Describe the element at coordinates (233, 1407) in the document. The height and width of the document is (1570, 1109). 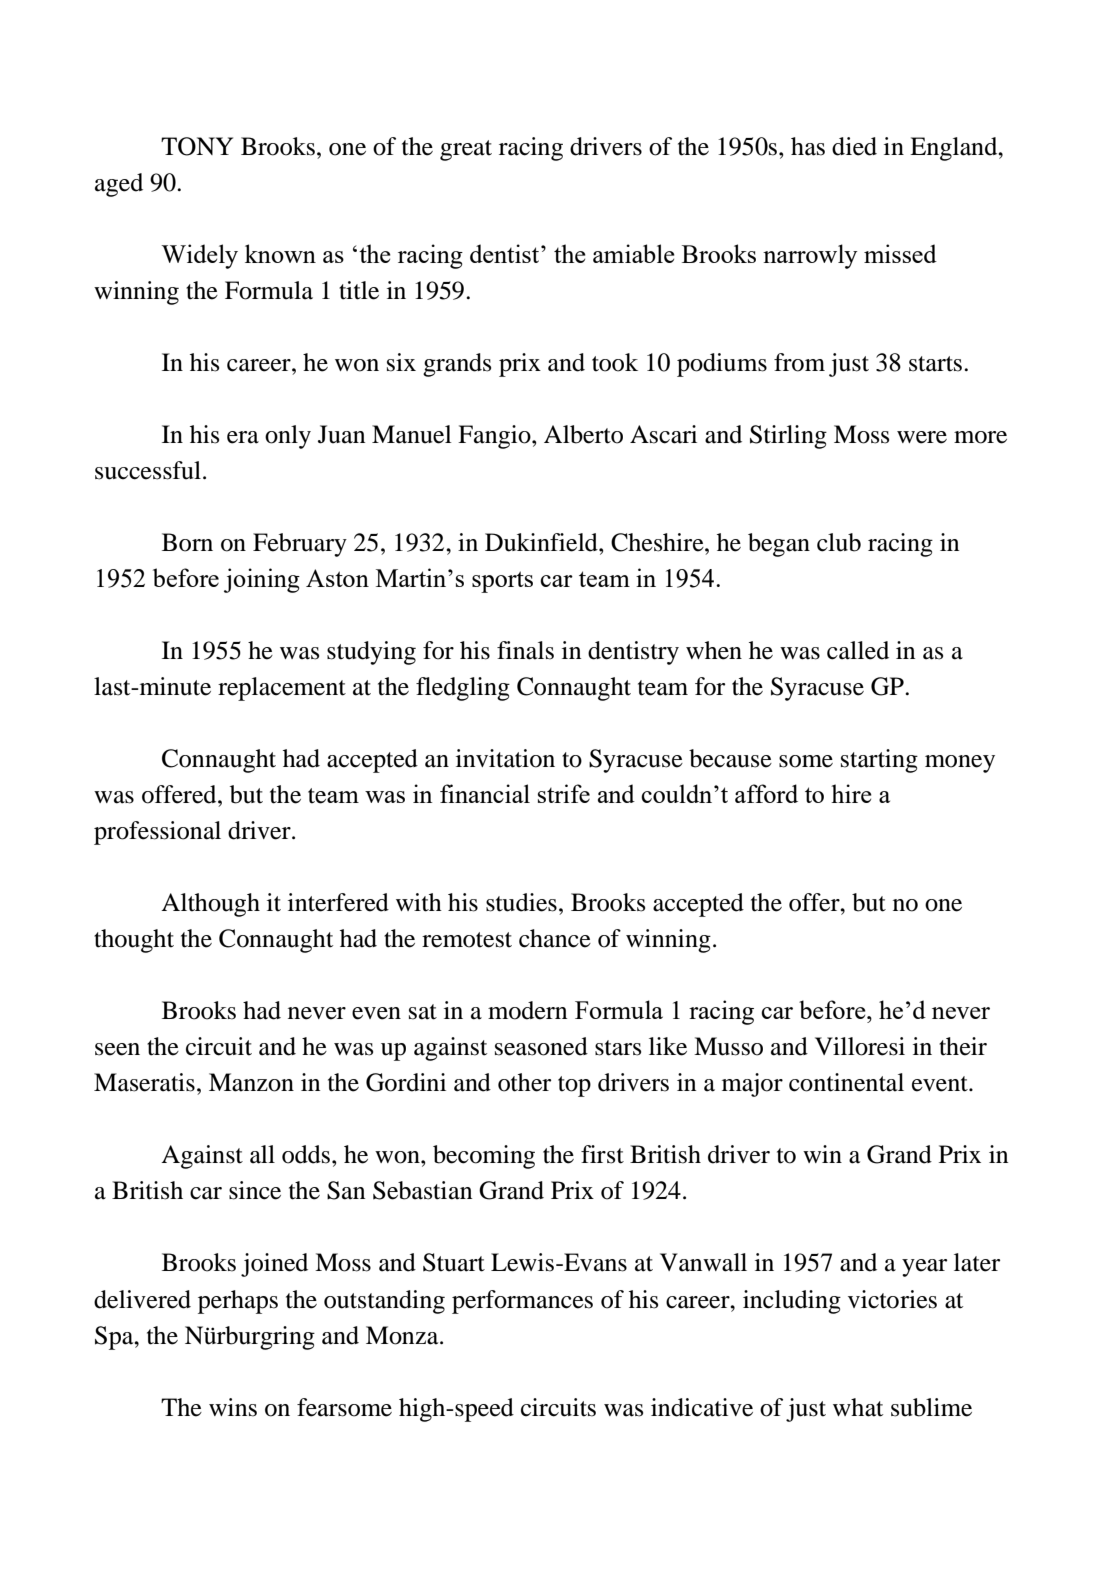
I see `wins` at that location.
